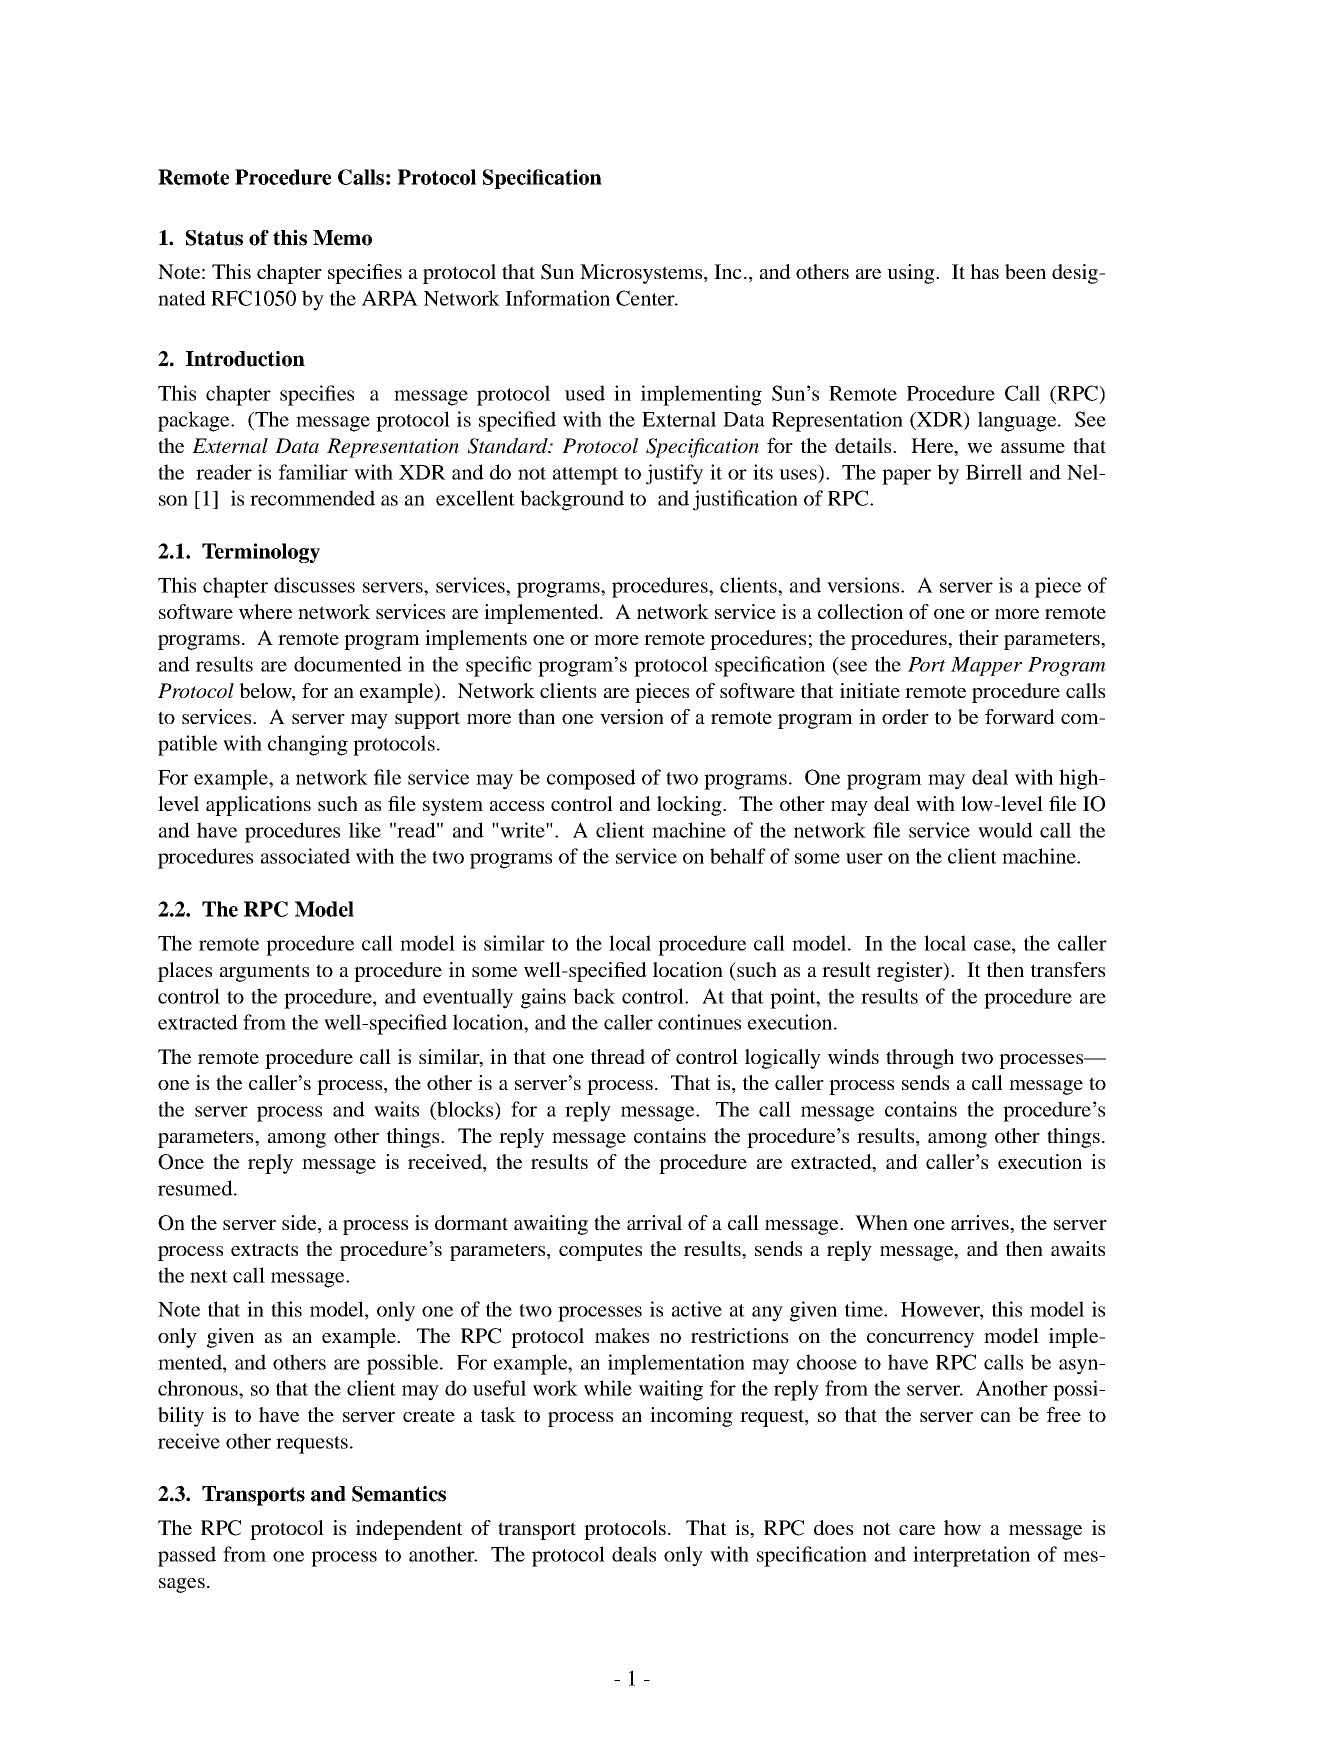  I want to click on attempt, so click(585, 476).
